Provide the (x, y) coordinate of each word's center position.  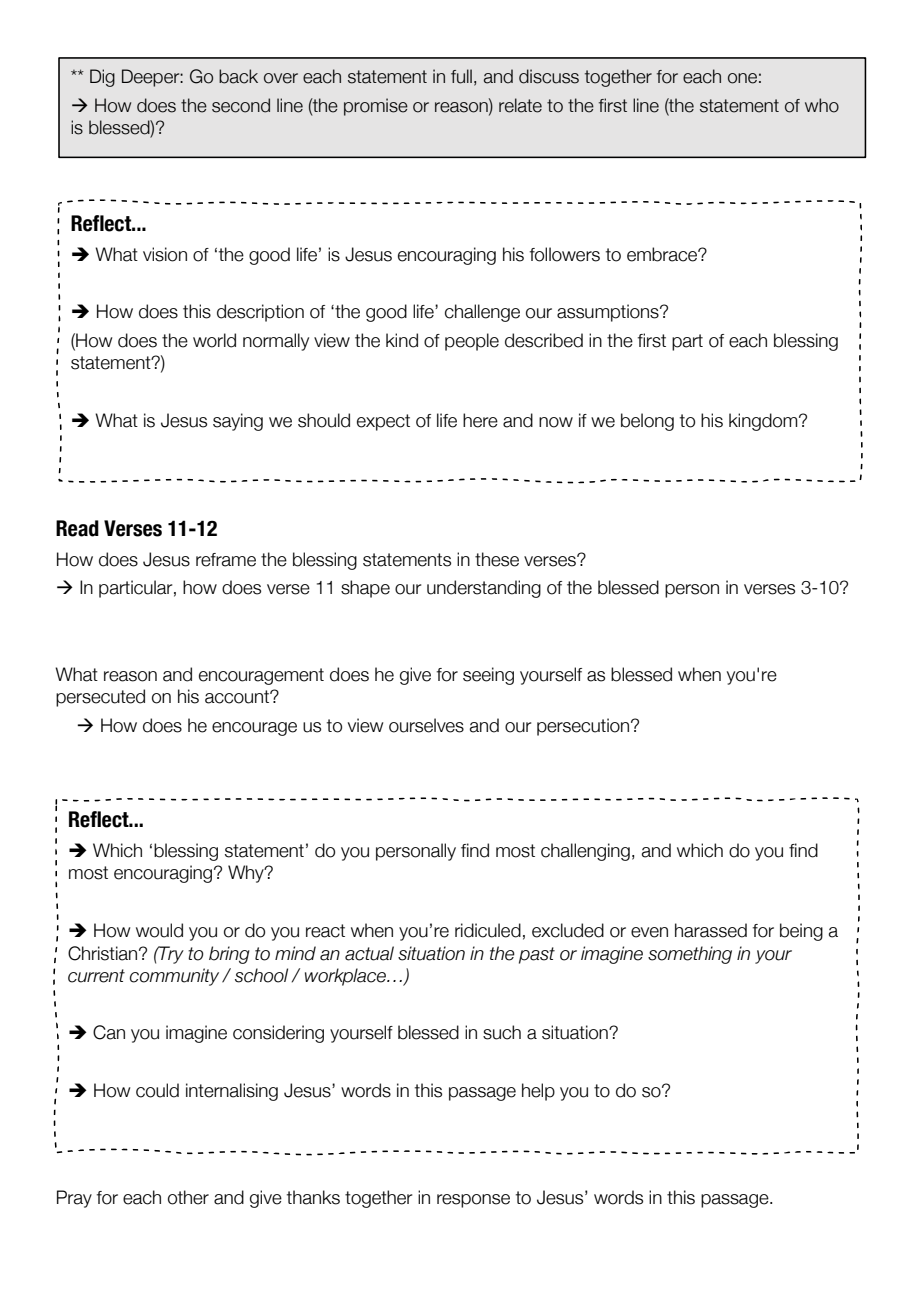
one (742, 78)
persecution (584, 727)
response (473, 1201)
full (461, 76)
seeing (488, 676)
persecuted (100, 698)
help (538, 1092)
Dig (102, 78)
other (188, 1197)
